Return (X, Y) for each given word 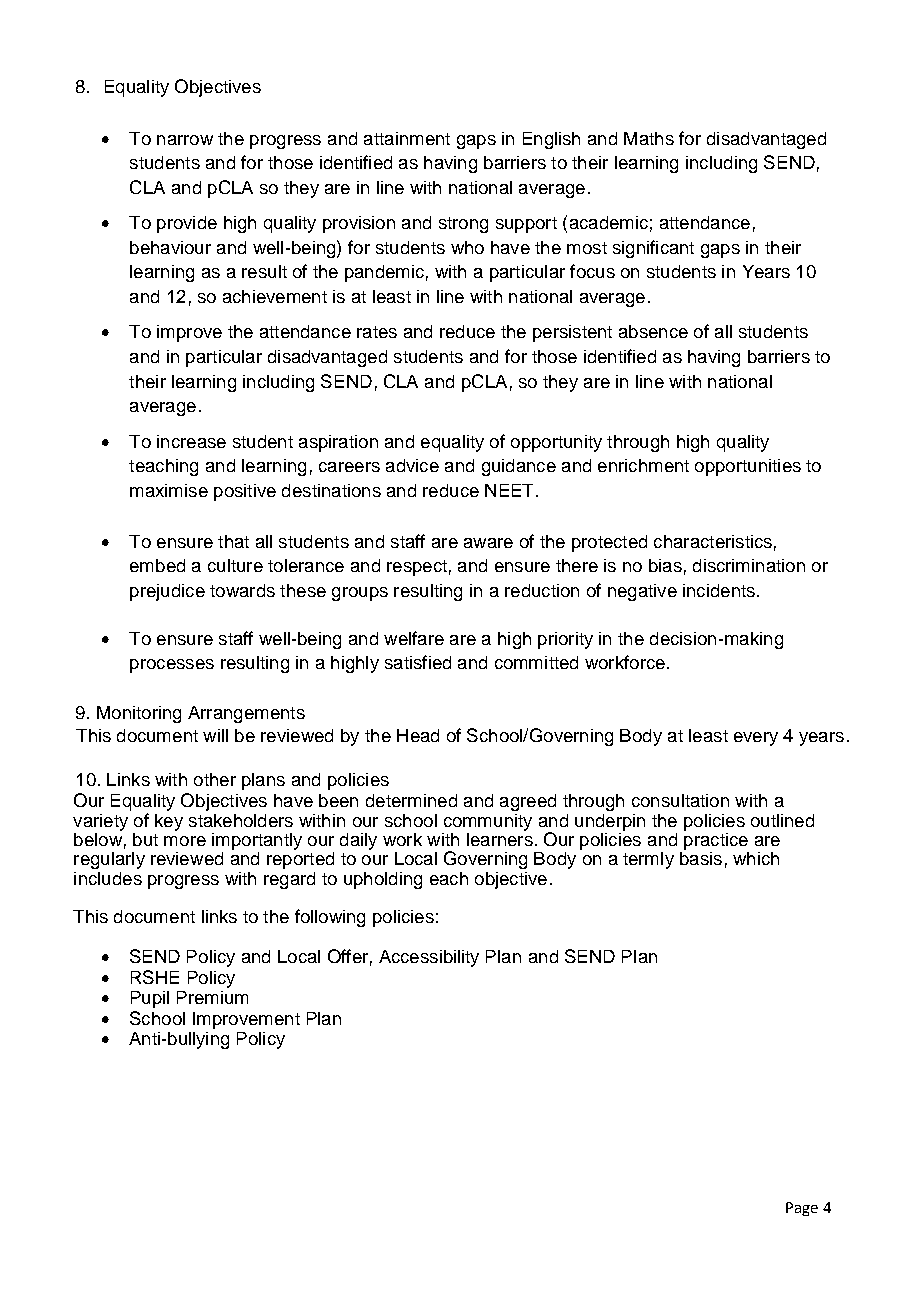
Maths (649, 138)
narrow (185, 140)
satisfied (418, 662)
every (756, 739)
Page (802, 1209)
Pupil (150, 999)
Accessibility (429, 958)
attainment (407, 138)
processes (172, 666)
